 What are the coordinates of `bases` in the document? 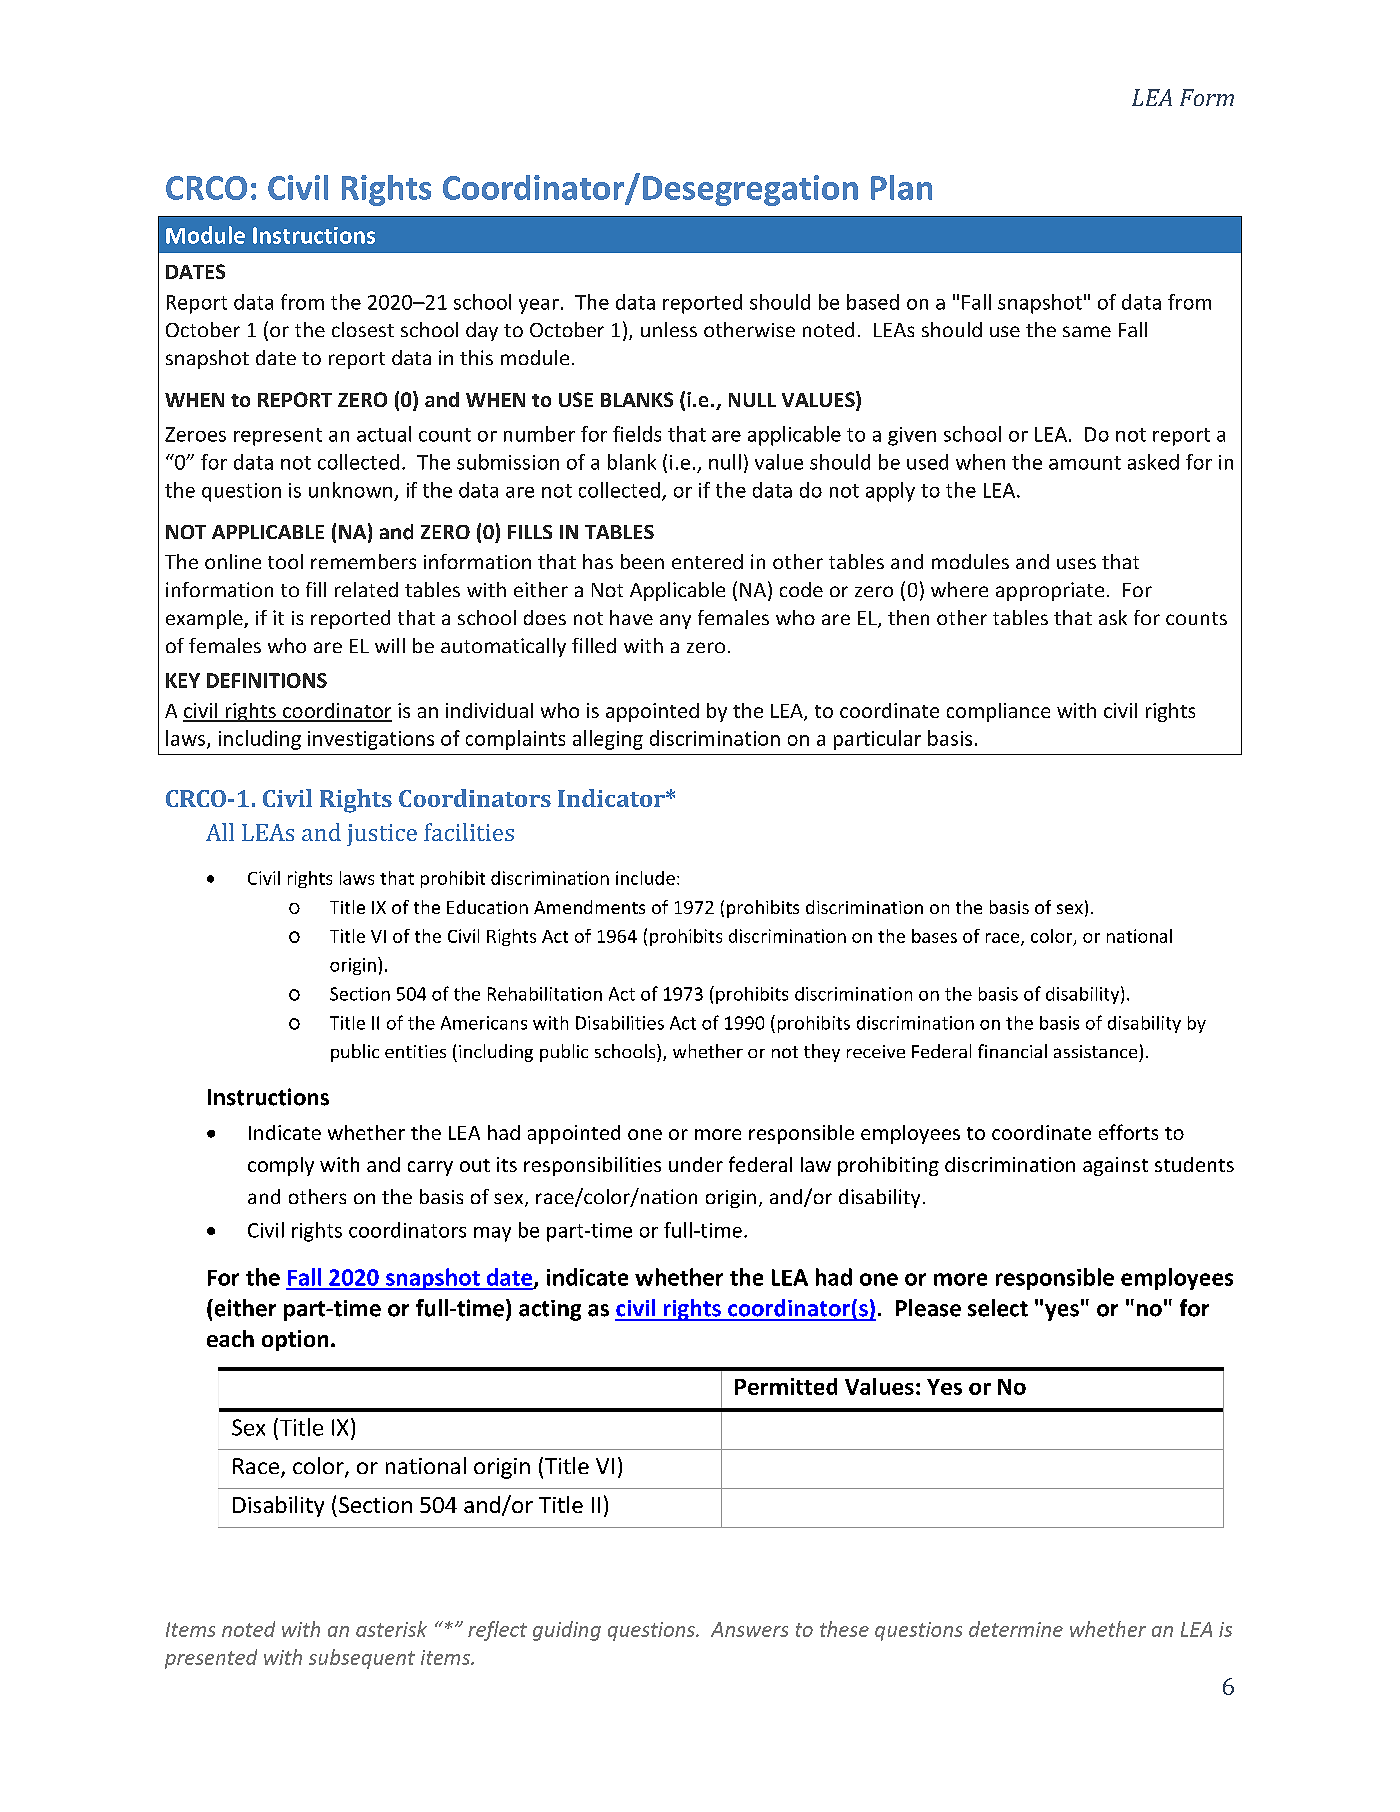 It's located at (934, 936).
